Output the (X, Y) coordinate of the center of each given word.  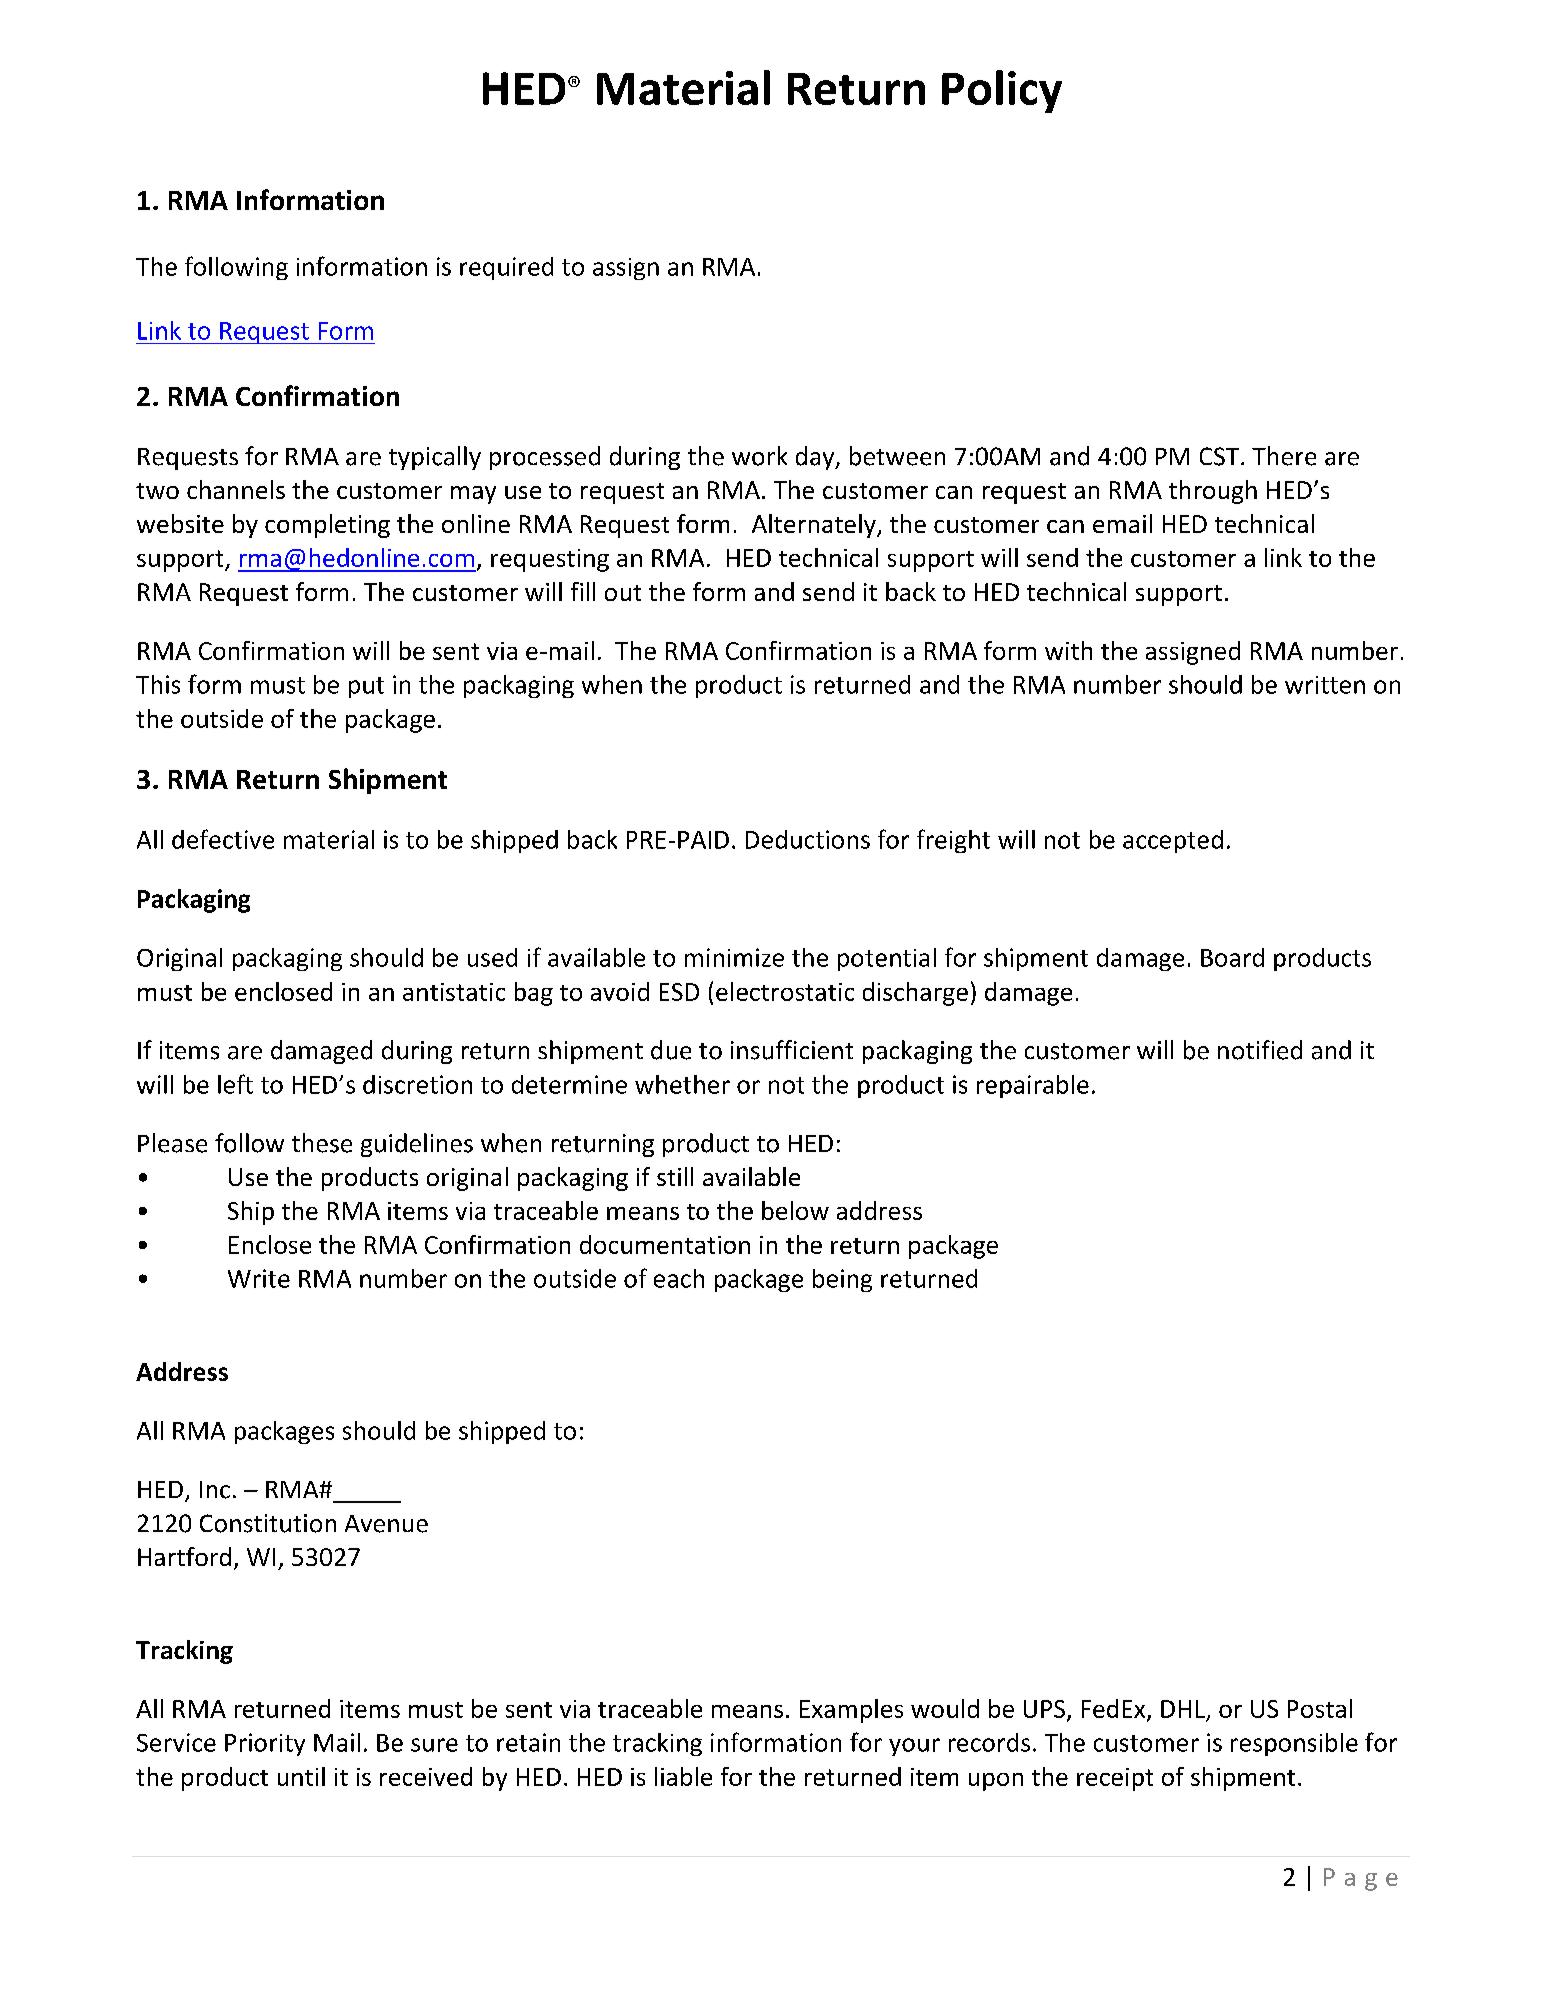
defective (223, 839)
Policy (1002, 91)
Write (259, 1278)
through (1213, 492)
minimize (734, 957)
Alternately (815, 526)
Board (1232, 957)
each (679, 1278)
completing (327, 526)
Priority (265, 1744)
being (842, 1280)
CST (1221, 456)
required (506, 268)
